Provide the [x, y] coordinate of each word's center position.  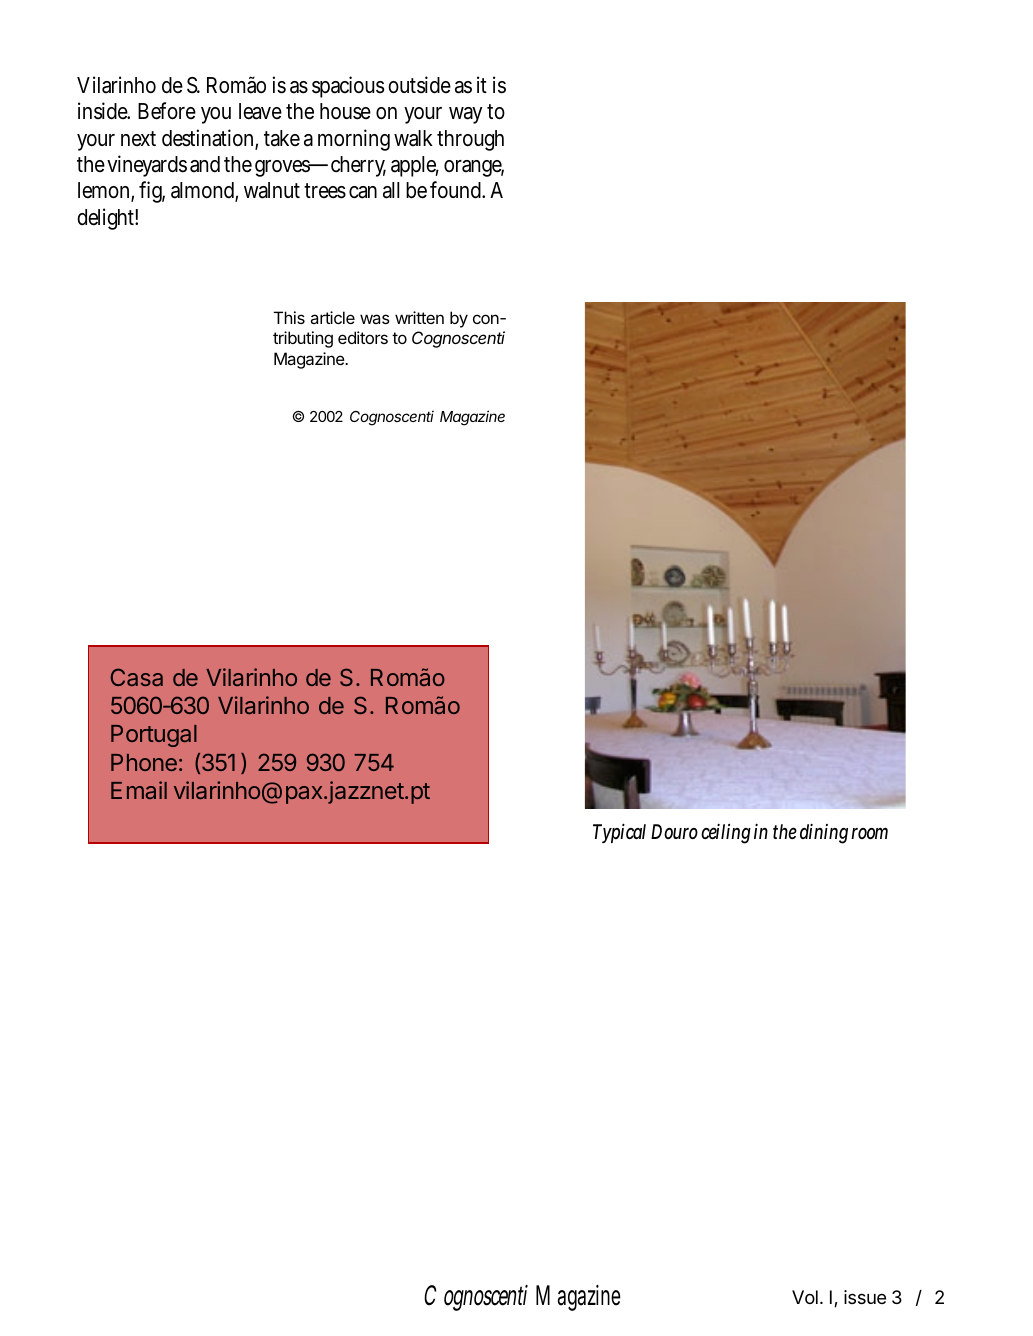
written [419, 317]
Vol [805, 1297]
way [465, 115]
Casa [137, 677]
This [289, 317]
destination [210, 139]
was [375, 319]
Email [139, 790]
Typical [619, 833]
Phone [144, 762]
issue [865, 1297]
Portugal [154, 736]
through [470, 140]
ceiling [726, 834]
